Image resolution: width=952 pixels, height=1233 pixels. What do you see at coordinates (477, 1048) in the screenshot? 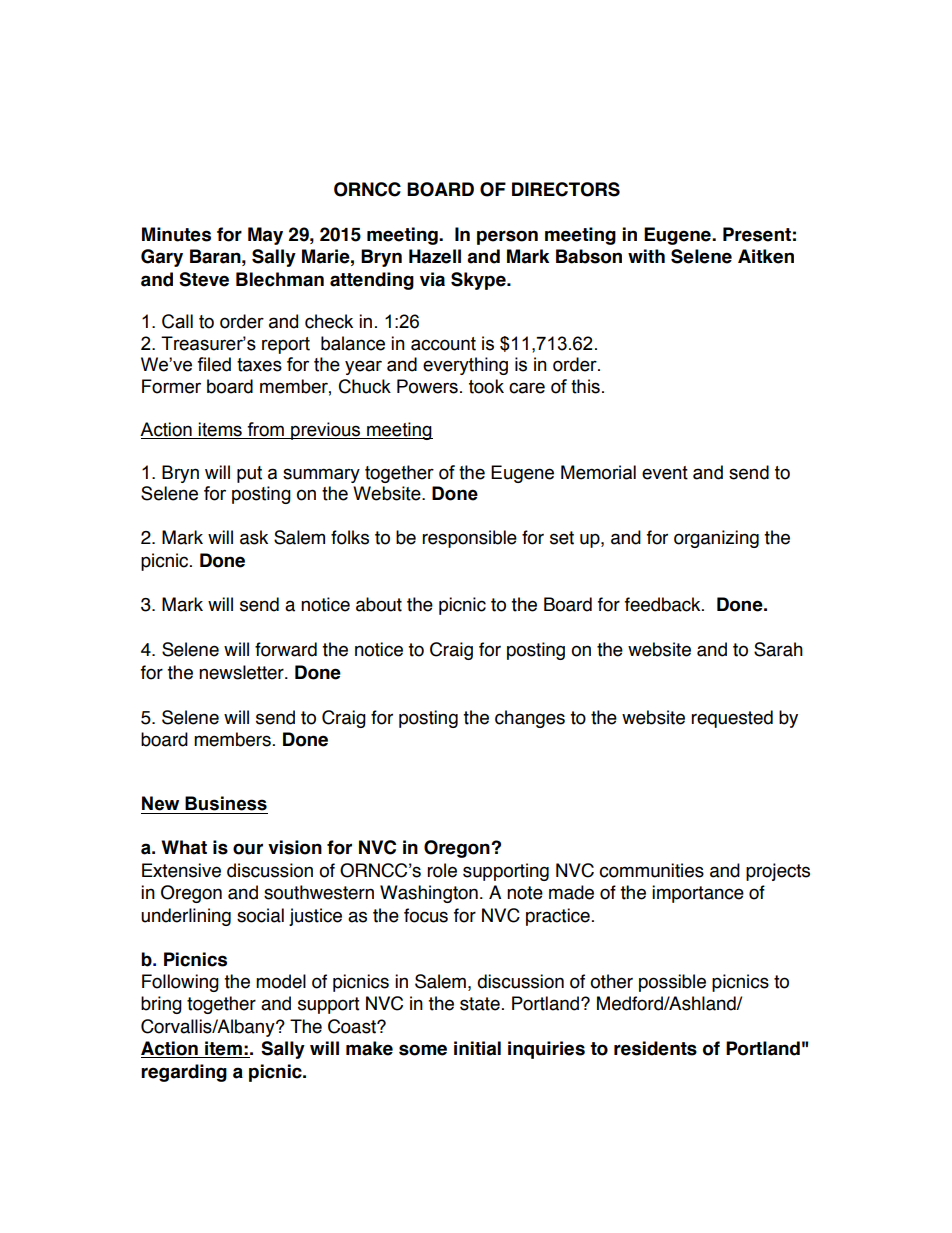
I see `initial` at bounding box center [477, 1048].
